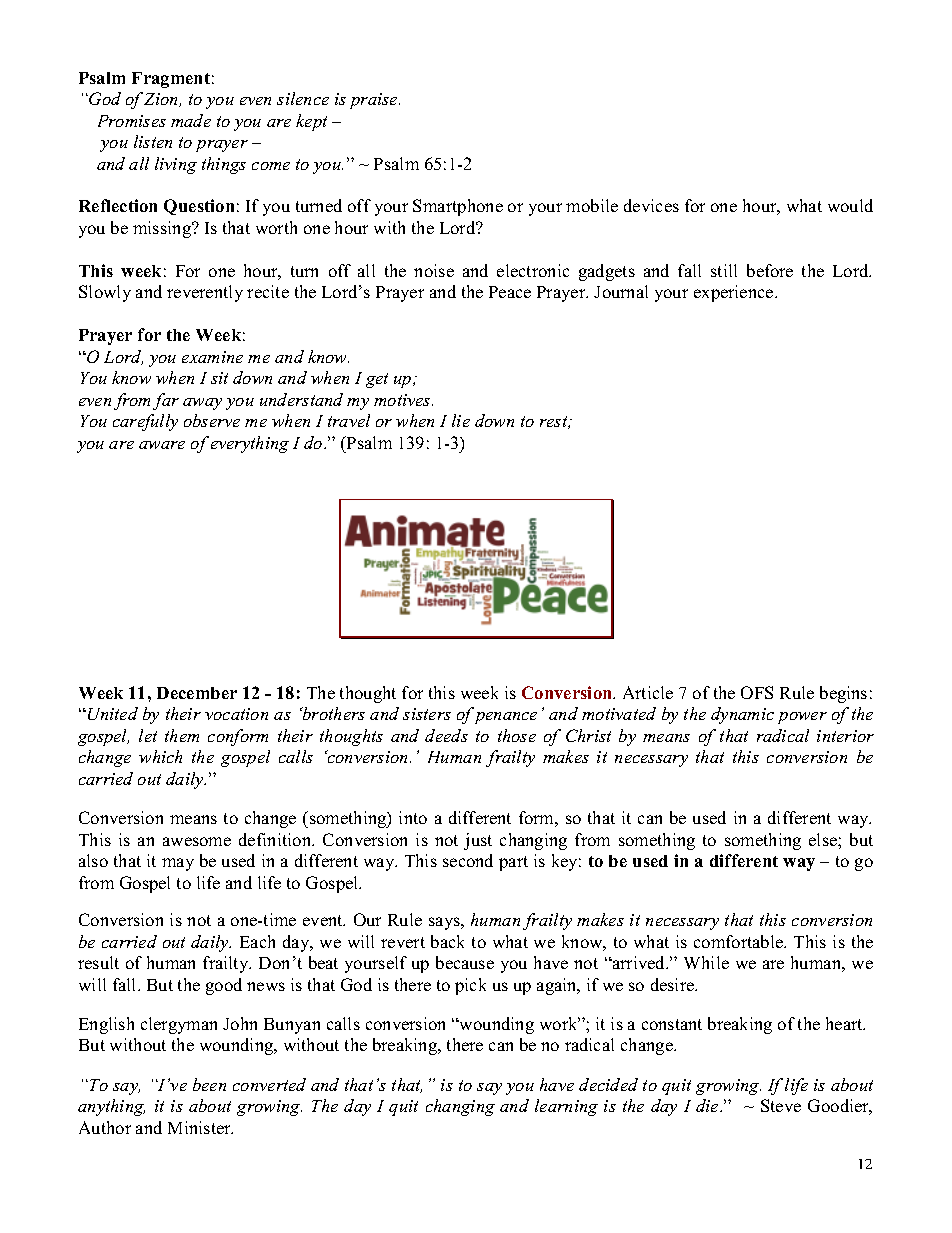  What do you see at coordinates (197, 693) in the screenshot?
I see `December` at bounding box center [197, 693].
